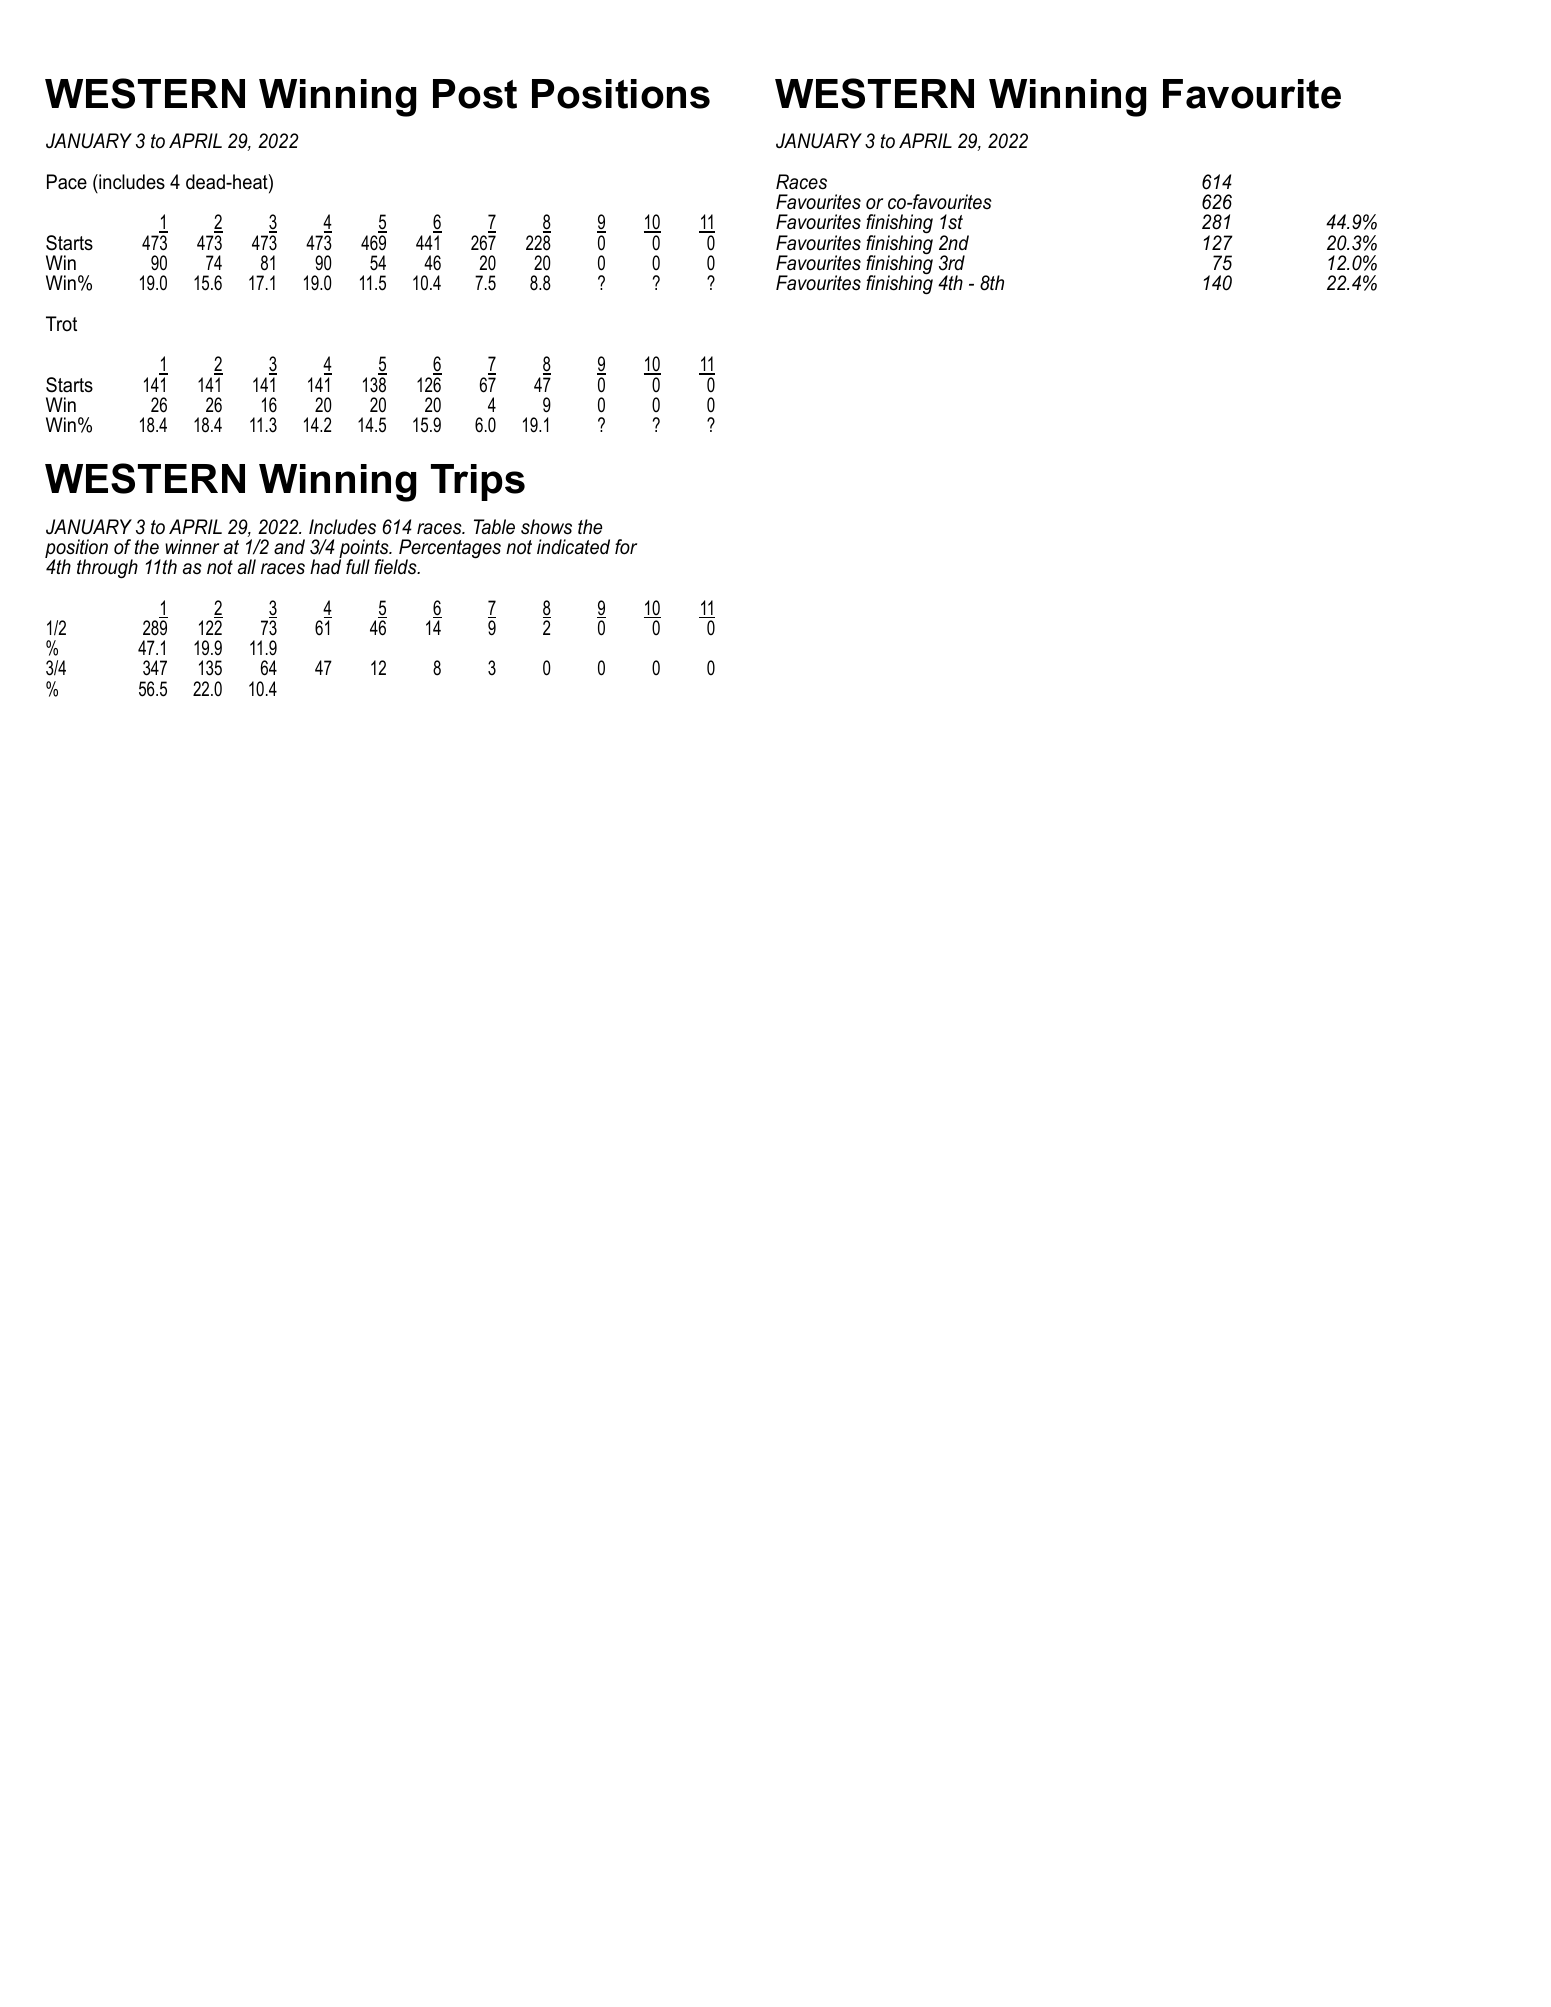  I want to click on winner, so click(192, 547).
